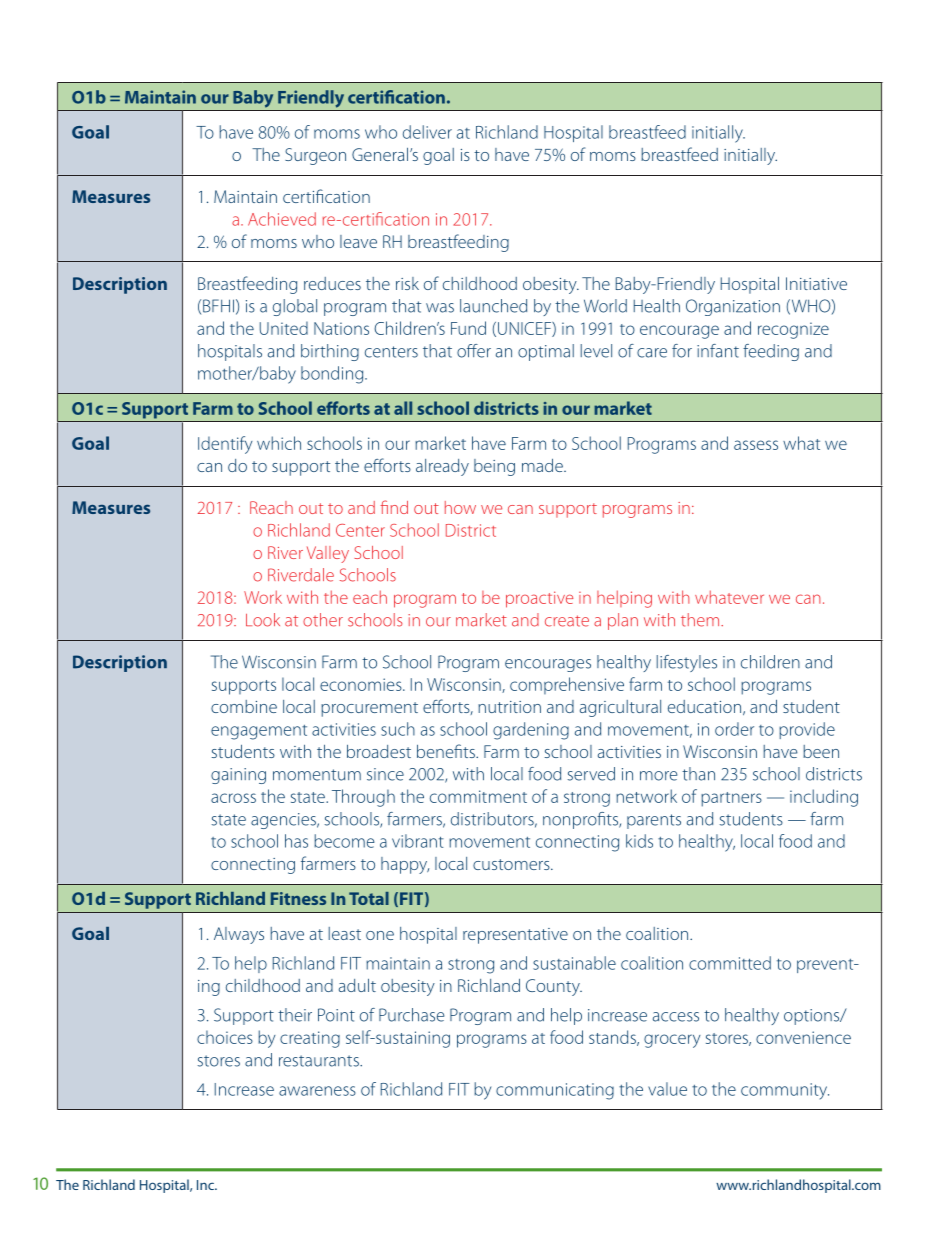 The width and height of the screenshot is (952, 1233). What do you see at coordinates (263, 620) in the screenshot?
I see `Look` at bounding box center [263, 620].
